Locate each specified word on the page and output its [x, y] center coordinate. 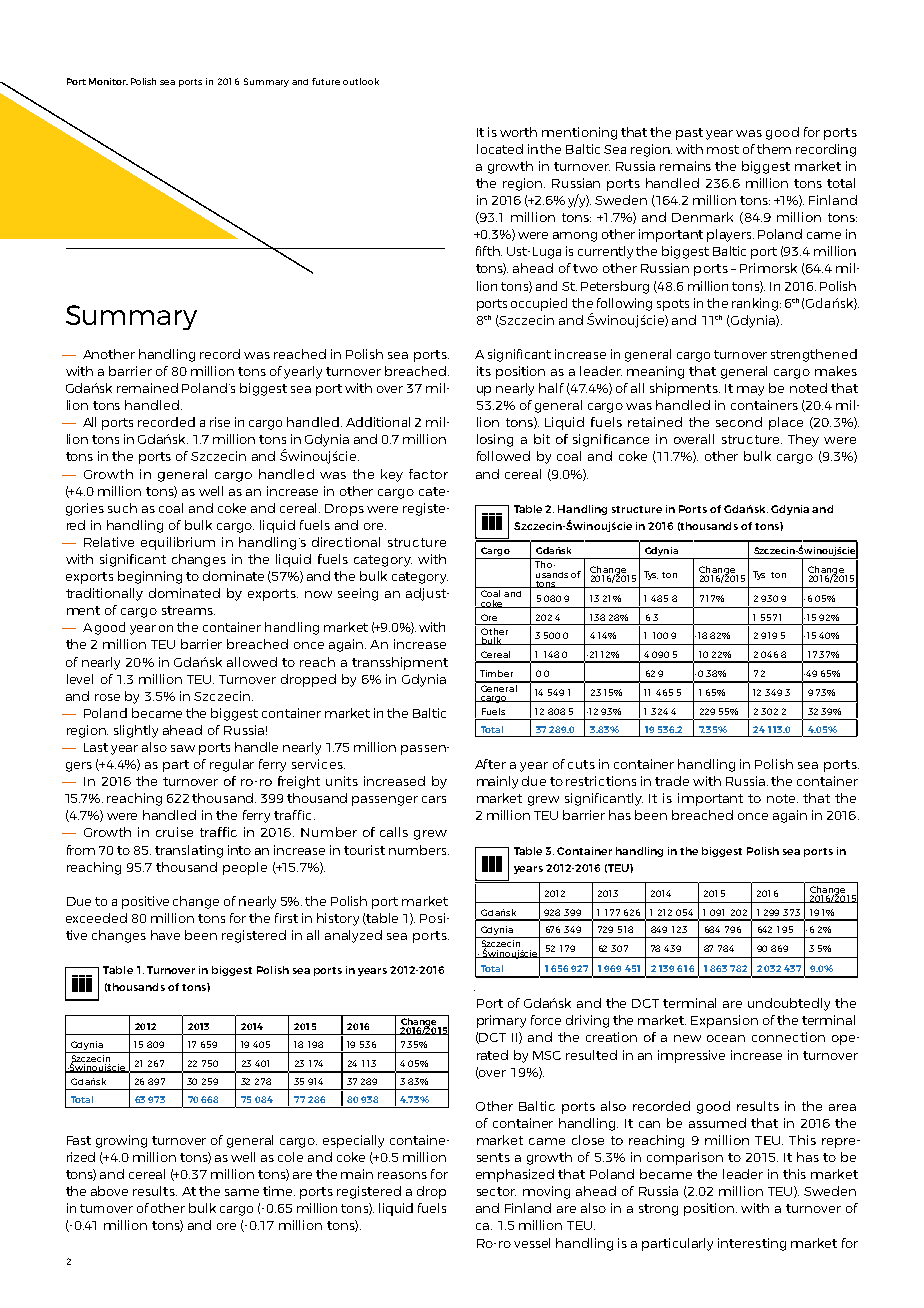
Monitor [108, 81]
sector [496, 1191]
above [109, 1191]
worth [518, 132]
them [774, 149]
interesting [752, 1244]
